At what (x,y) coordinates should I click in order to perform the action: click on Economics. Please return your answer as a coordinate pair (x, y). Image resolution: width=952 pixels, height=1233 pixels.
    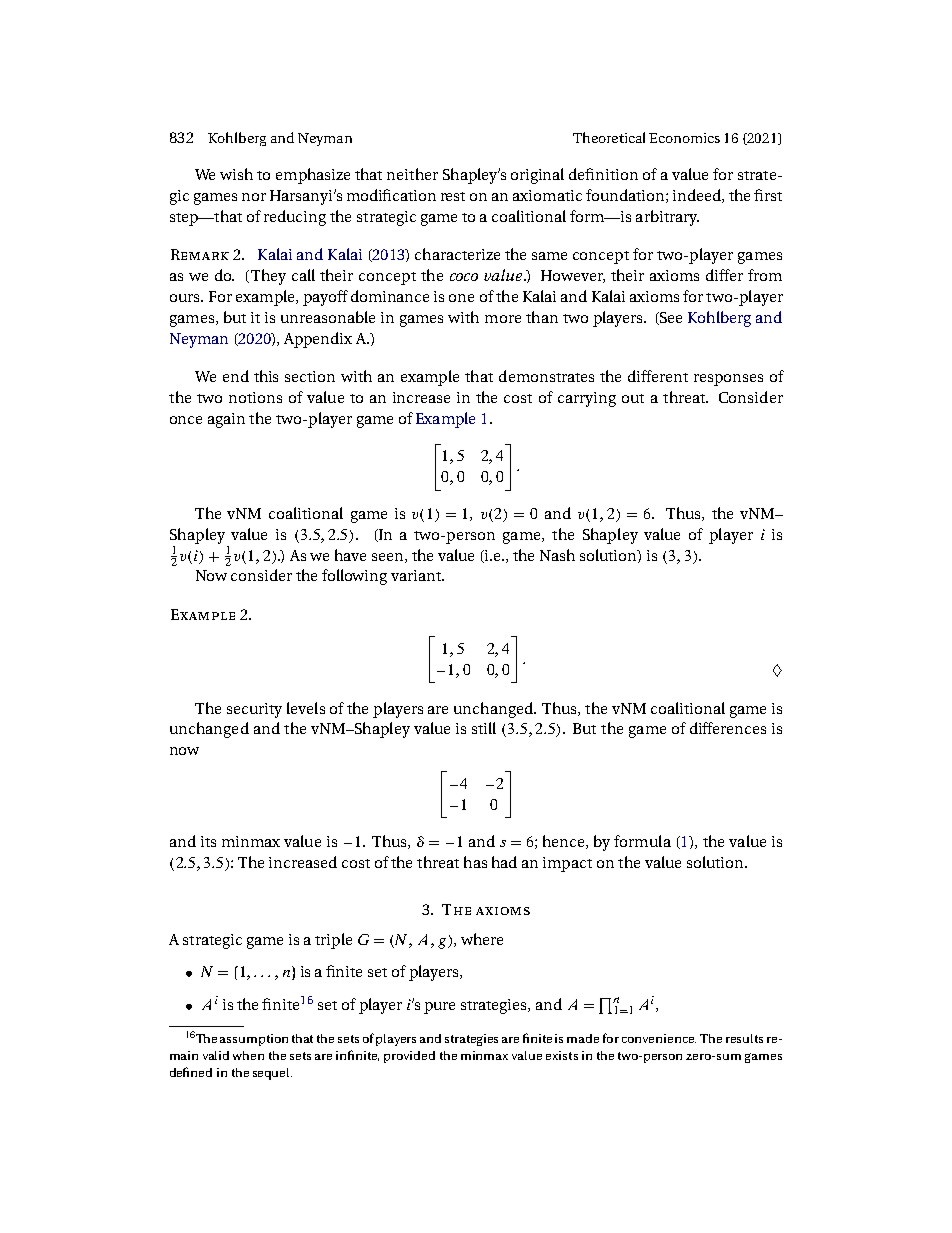
    Looking at the image, I should click on (684, 138).
